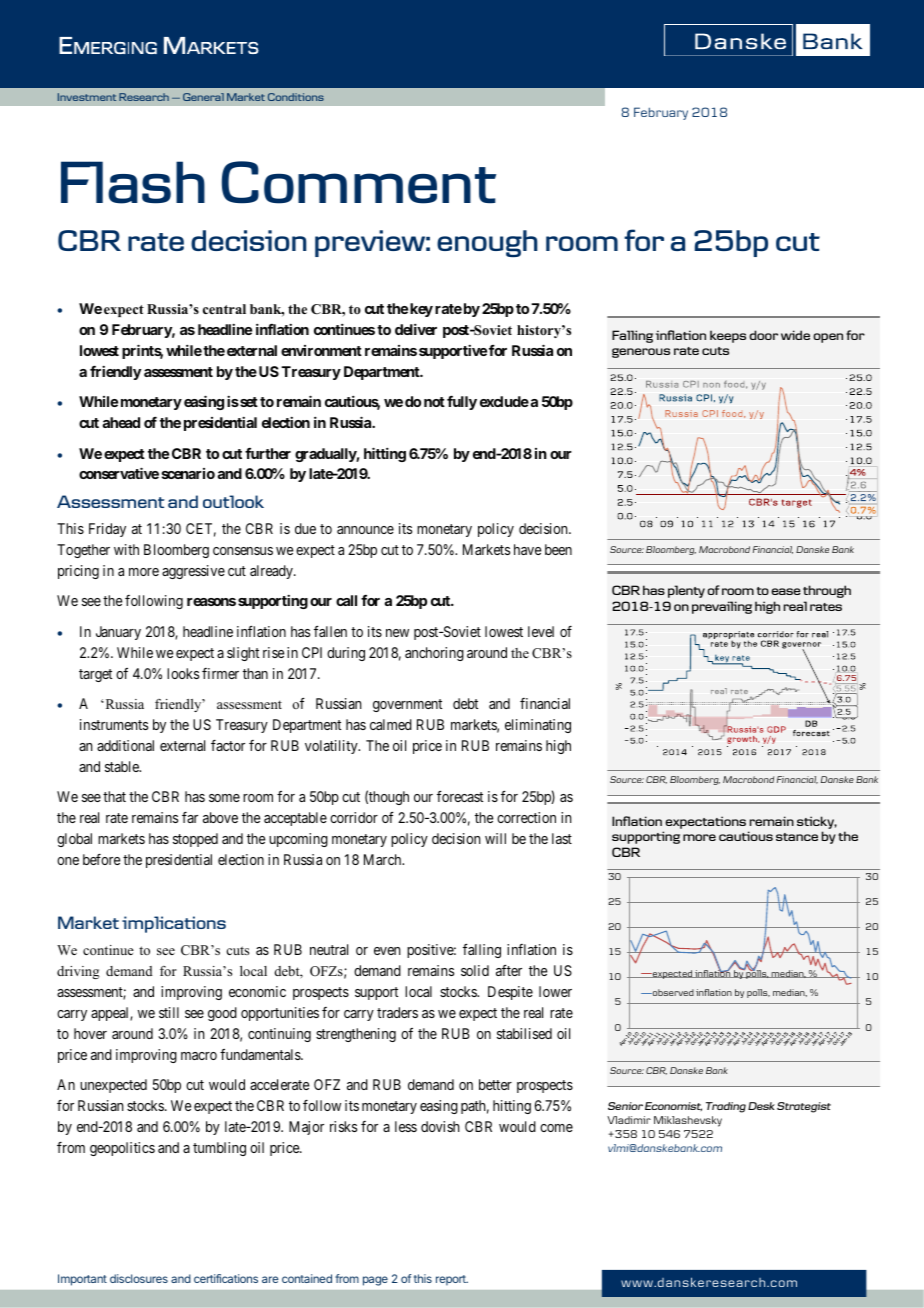 This image has width=924, height=1308. I want to click on anchoring, so click(434, 654).
